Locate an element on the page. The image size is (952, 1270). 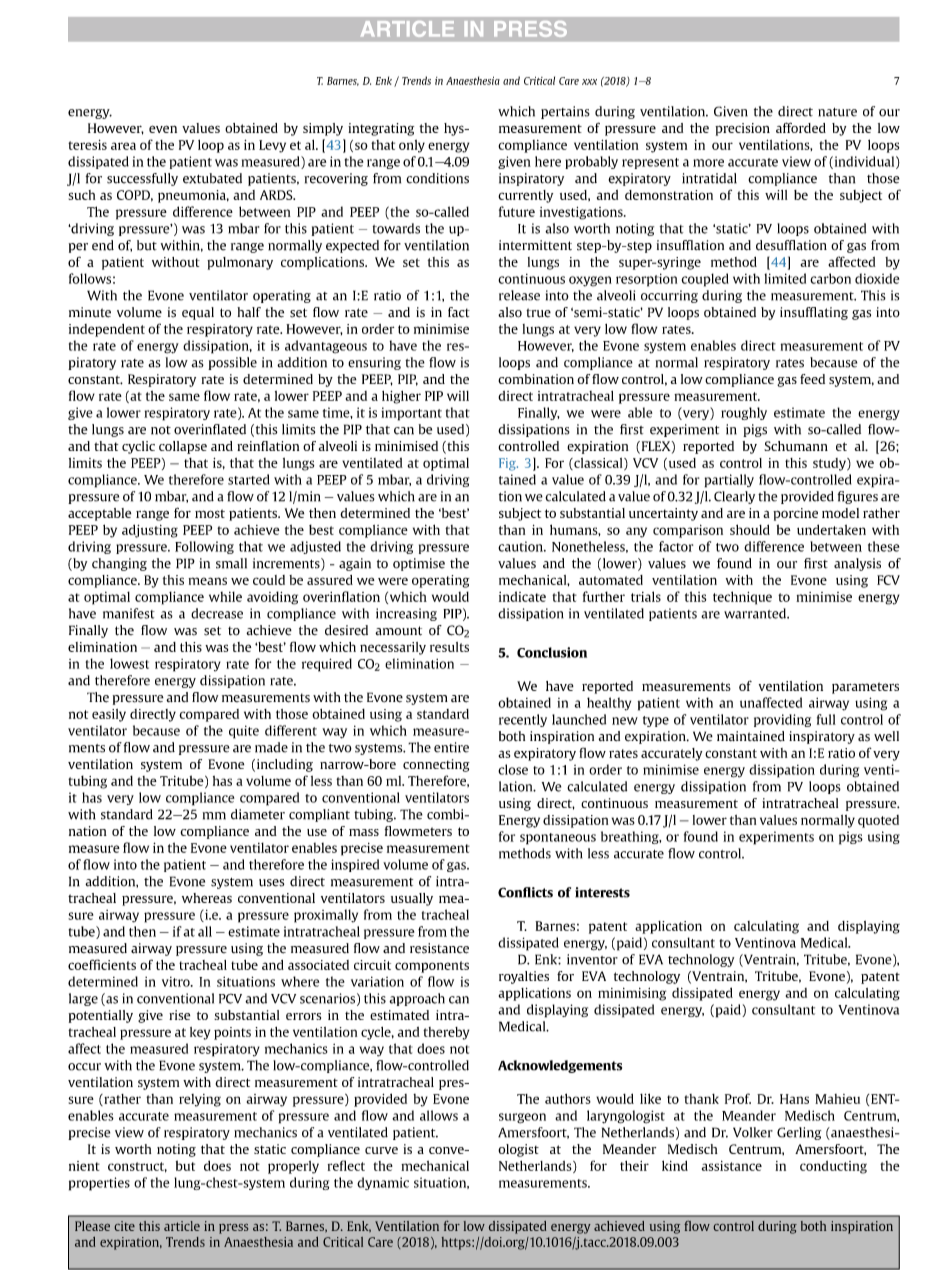
collapse is located at coordinates (183, 447).
